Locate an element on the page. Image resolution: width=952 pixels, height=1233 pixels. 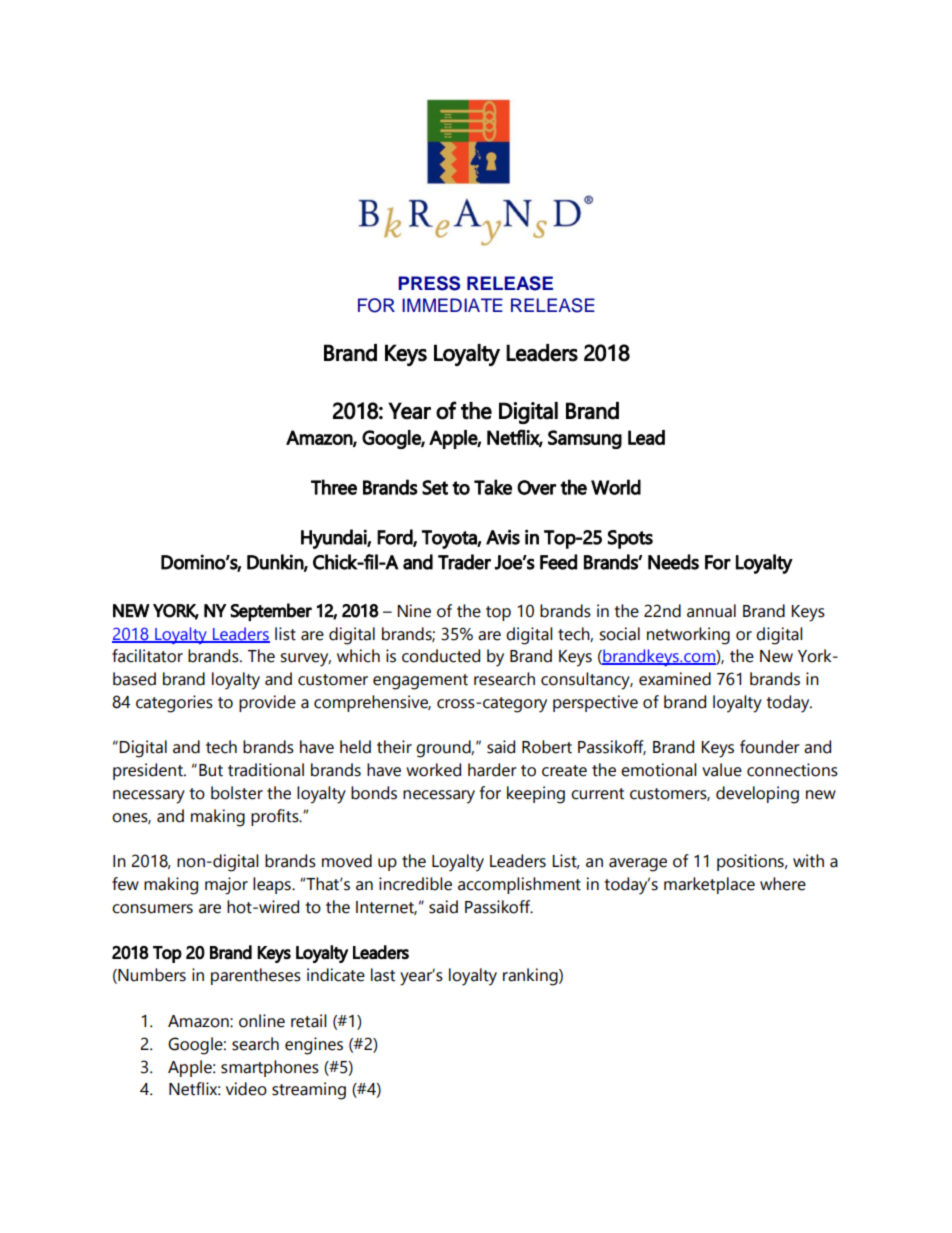
PRESS is located at coordinates (429, 283).
